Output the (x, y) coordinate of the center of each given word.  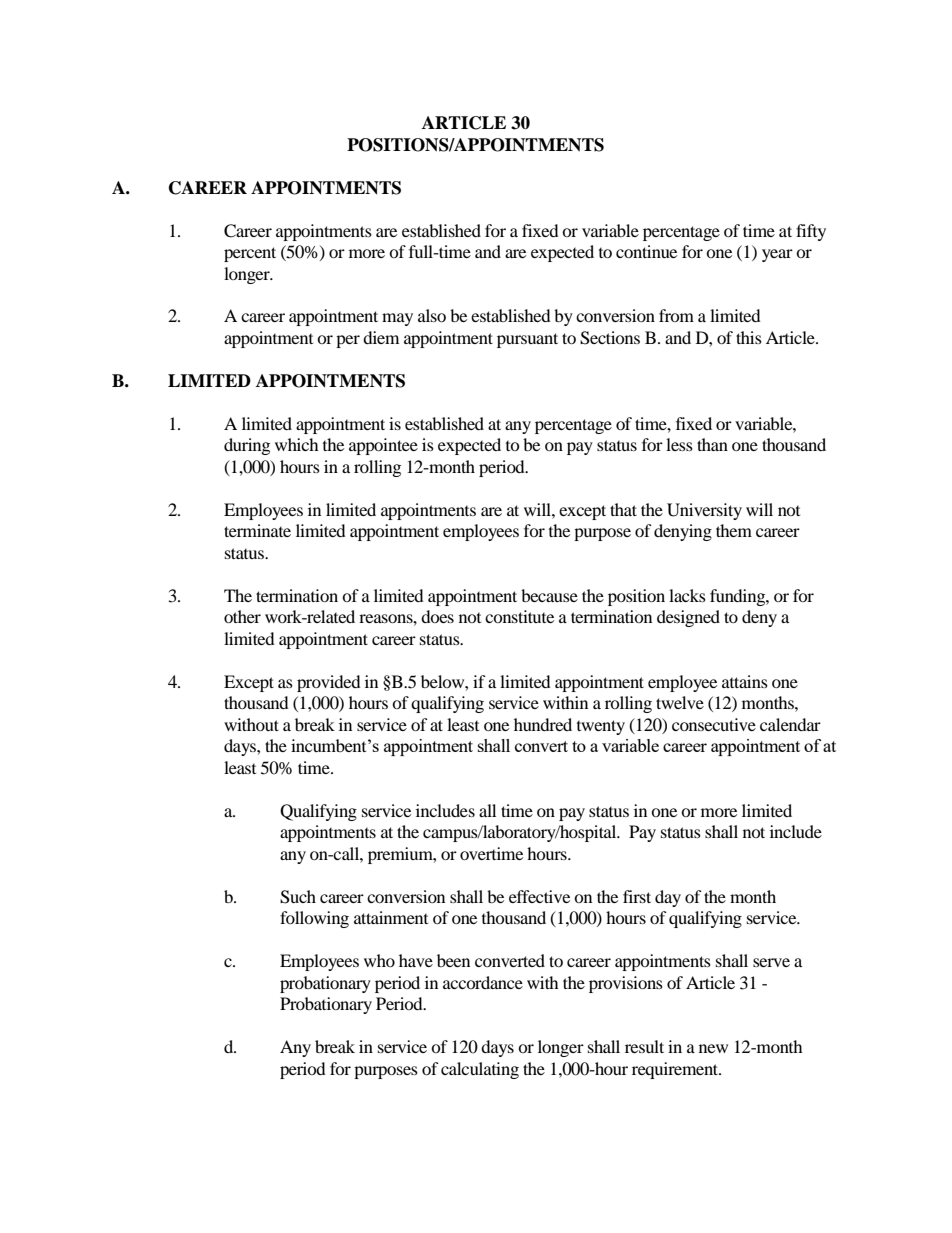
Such (298, 897)
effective (539, 896)
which (297, 444)
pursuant (527, 340)
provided (329, 683)
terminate (257, 530)
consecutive (714, 724)
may (397, 319)
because (549, 595)
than (712, 444)
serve (771, 962)
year (777, 255)
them (734, 530)
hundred (543, 724)
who (379, 960)
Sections (610, 338)
